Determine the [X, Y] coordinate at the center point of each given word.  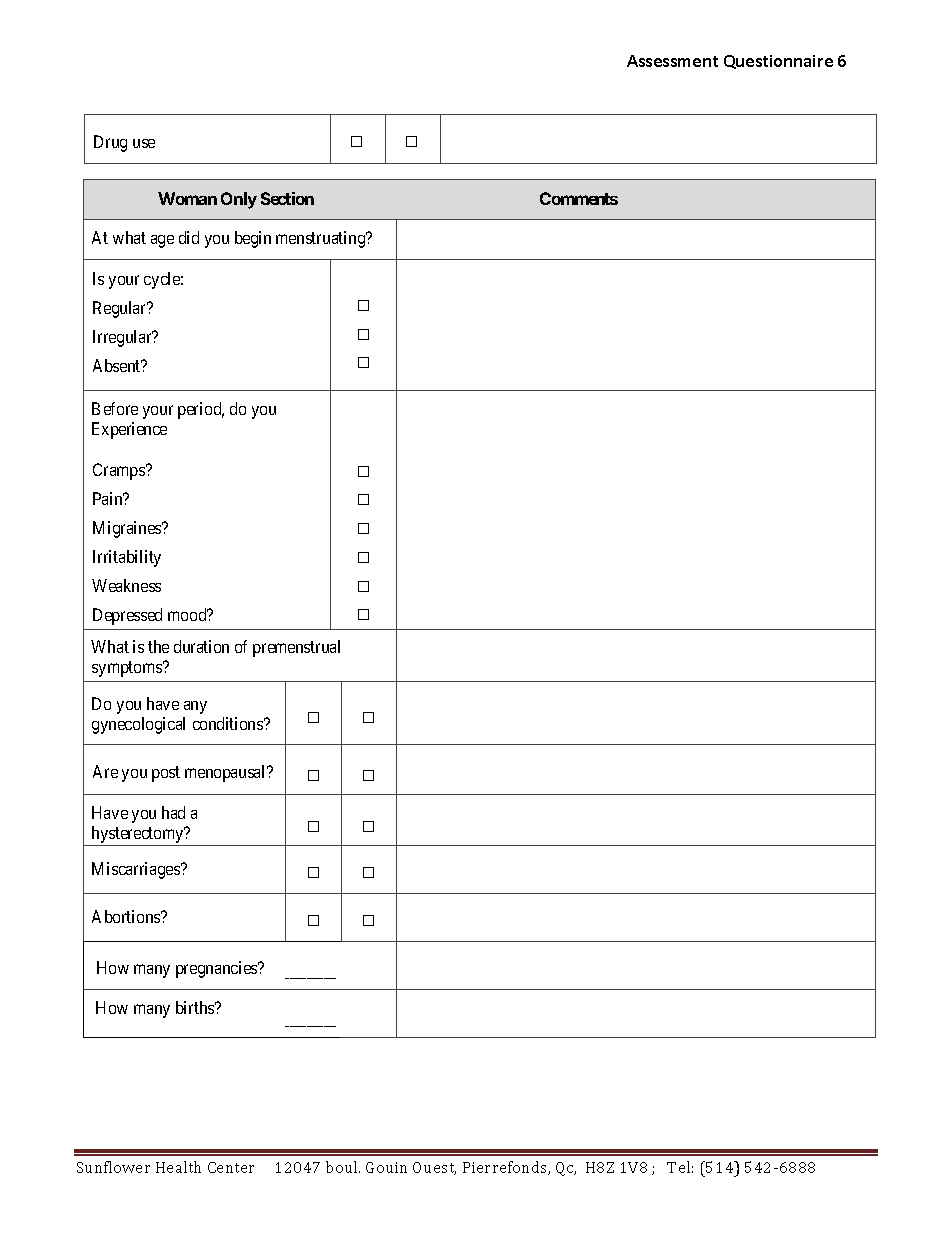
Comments [579, 198]
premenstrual [296, 648]
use [144, 143]
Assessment [672, 61]
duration [201, 646]
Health [178, 1167]
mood [188, 614]
